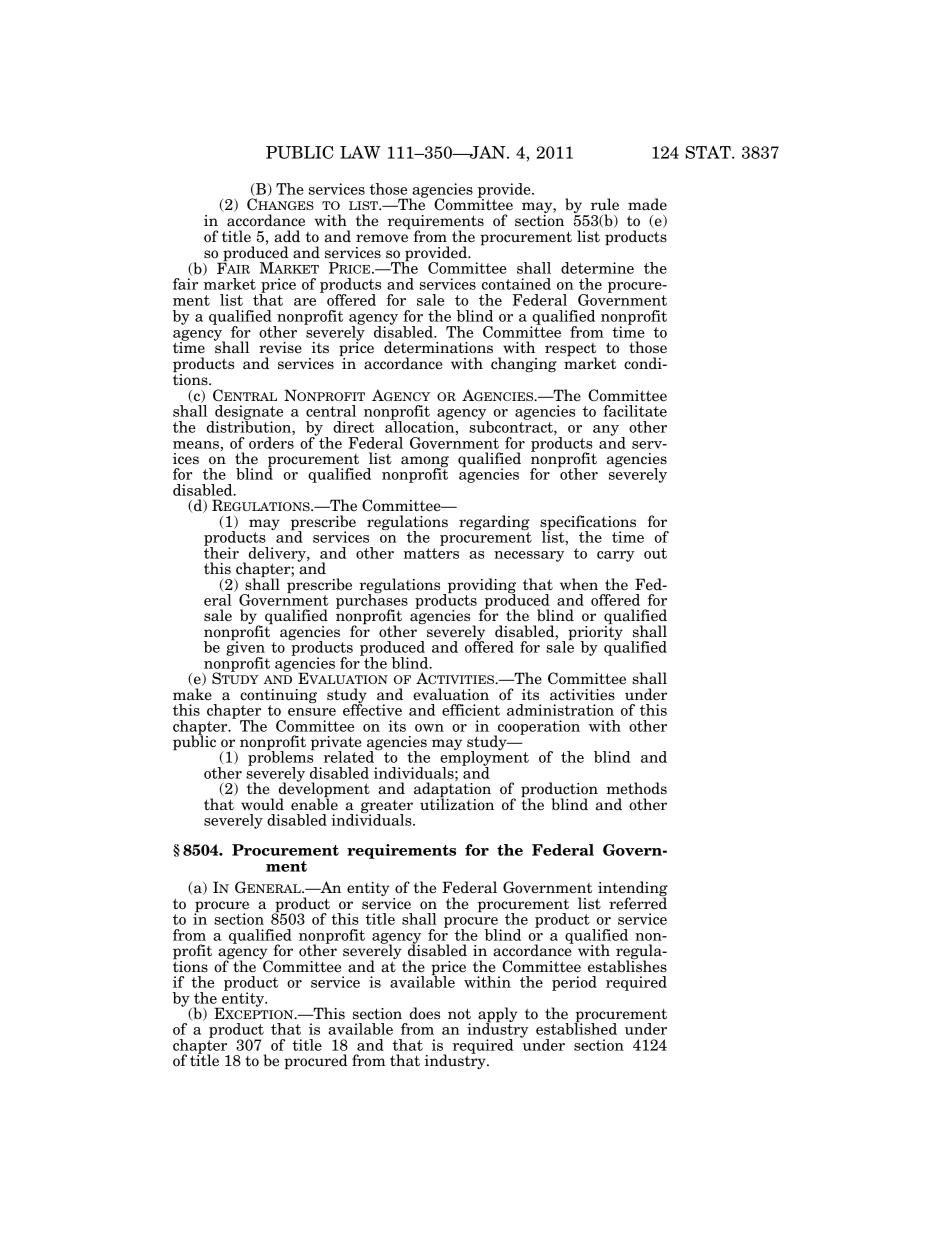 This image has height=1233, width=952. What do you see at coordinates (452, 791) in the image?
I see `adaptation` at bounding box center [452, 791].
